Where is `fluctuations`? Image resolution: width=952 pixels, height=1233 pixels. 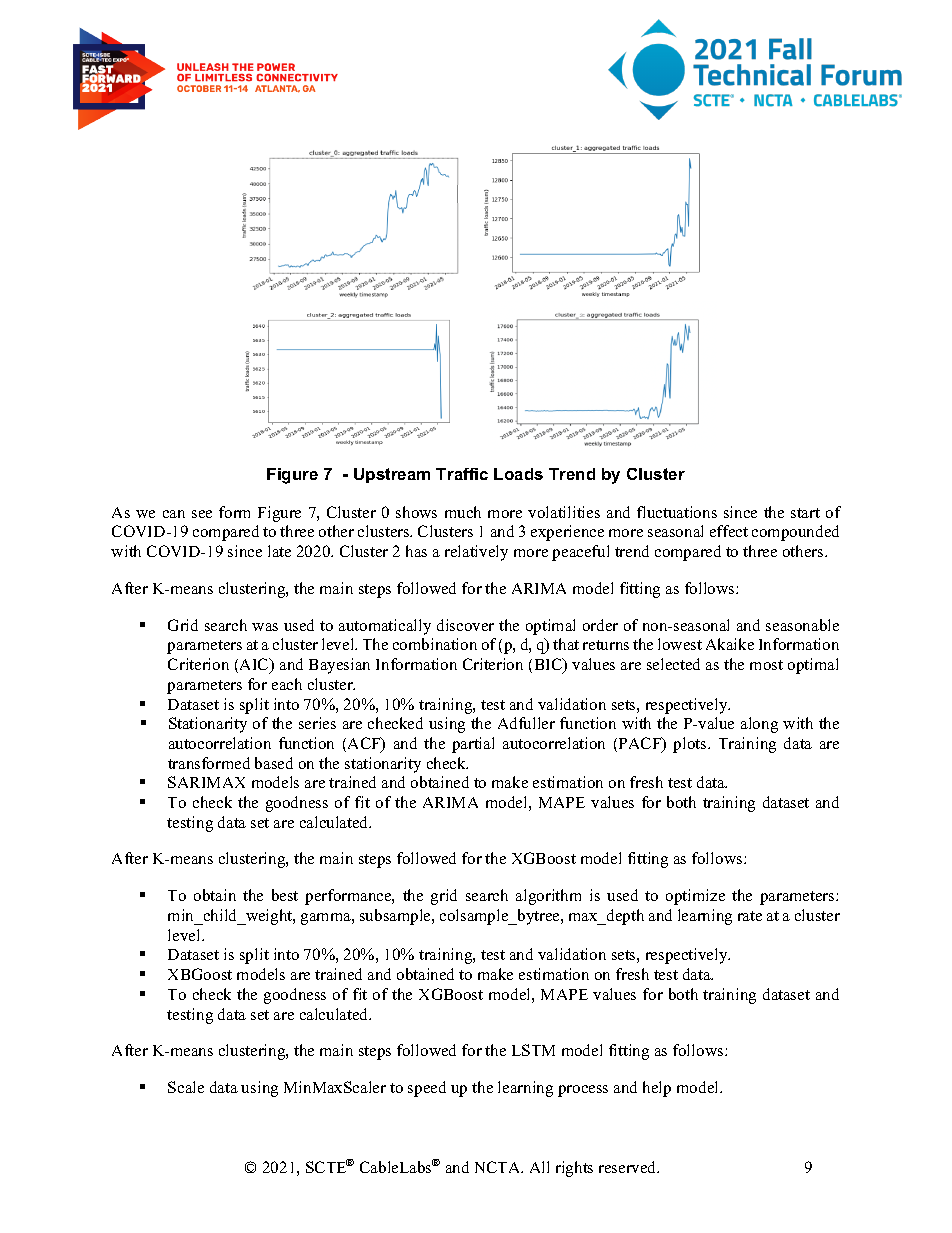
fluctuations is located at coordinates (677, 512).
